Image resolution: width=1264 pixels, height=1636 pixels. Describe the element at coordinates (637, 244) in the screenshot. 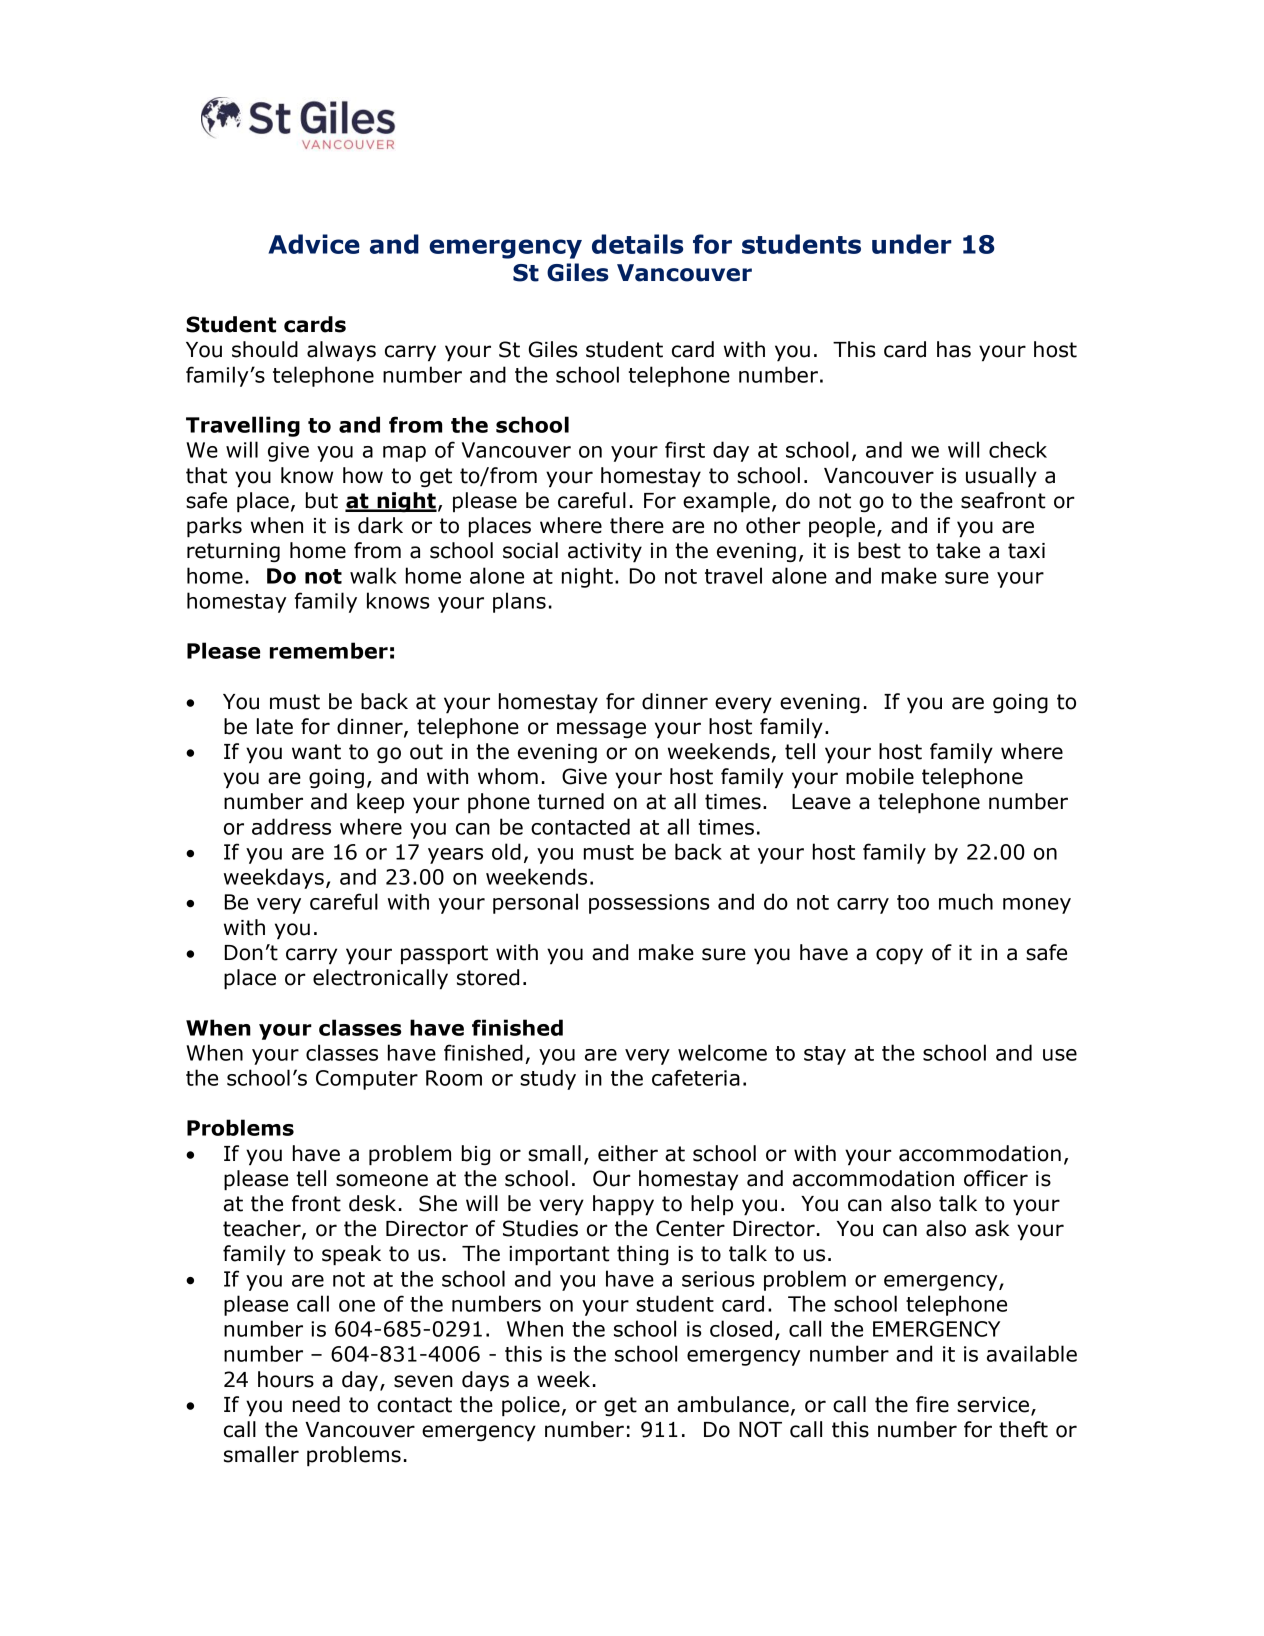

I see `details` at that location.
